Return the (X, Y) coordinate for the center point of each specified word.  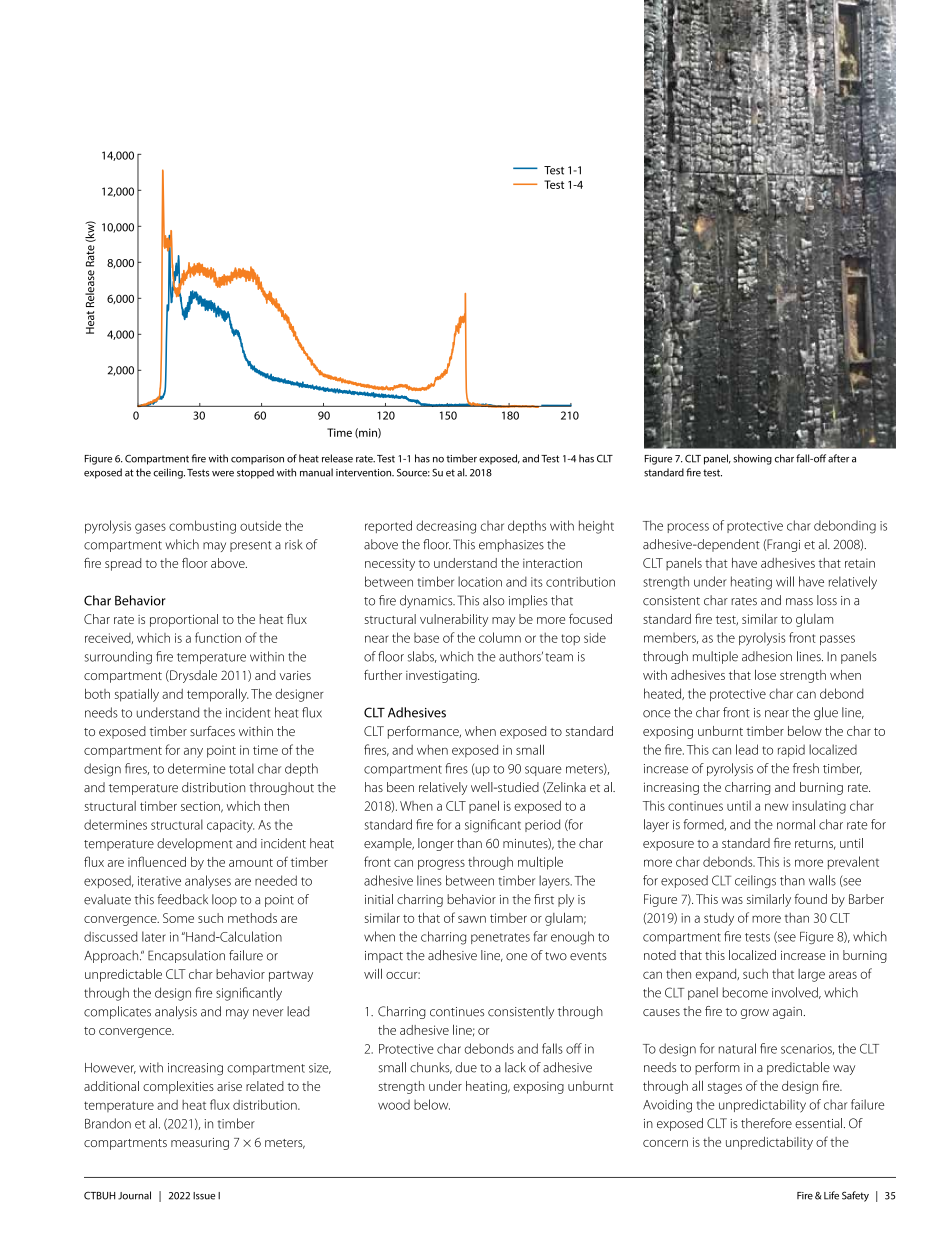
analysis (176, 1012)
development (195, 844)
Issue (204, 1196)
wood (394, 1105)
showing (752, 459)
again (787, 1013)
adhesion (767, 656)
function (218, 637)
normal (796, 824)
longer (436, 844)
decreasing (446, 527)
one (516, 957)
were (223, 474)
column (500, 637)
